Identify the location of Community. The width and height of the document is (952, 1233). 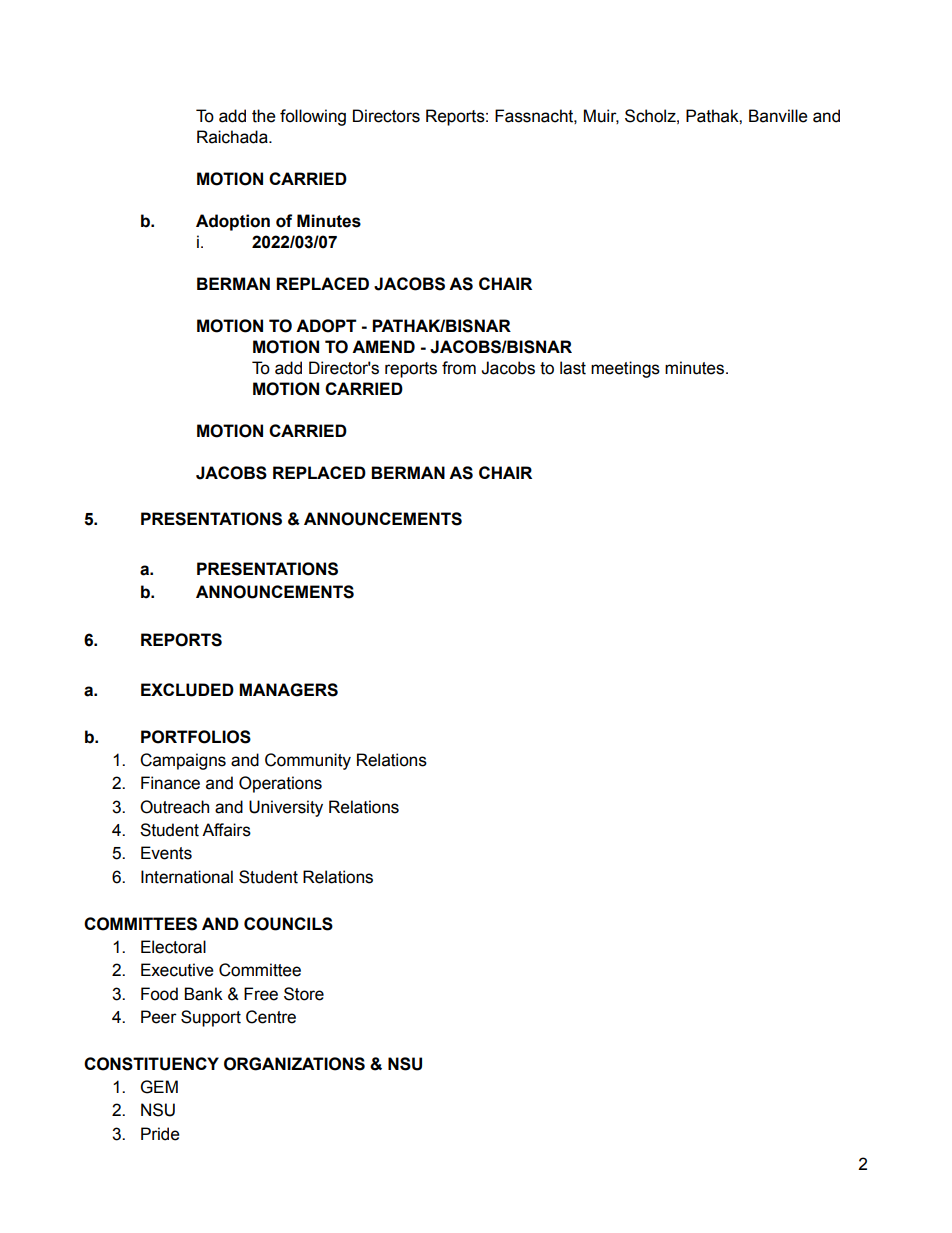
(308, 761).
